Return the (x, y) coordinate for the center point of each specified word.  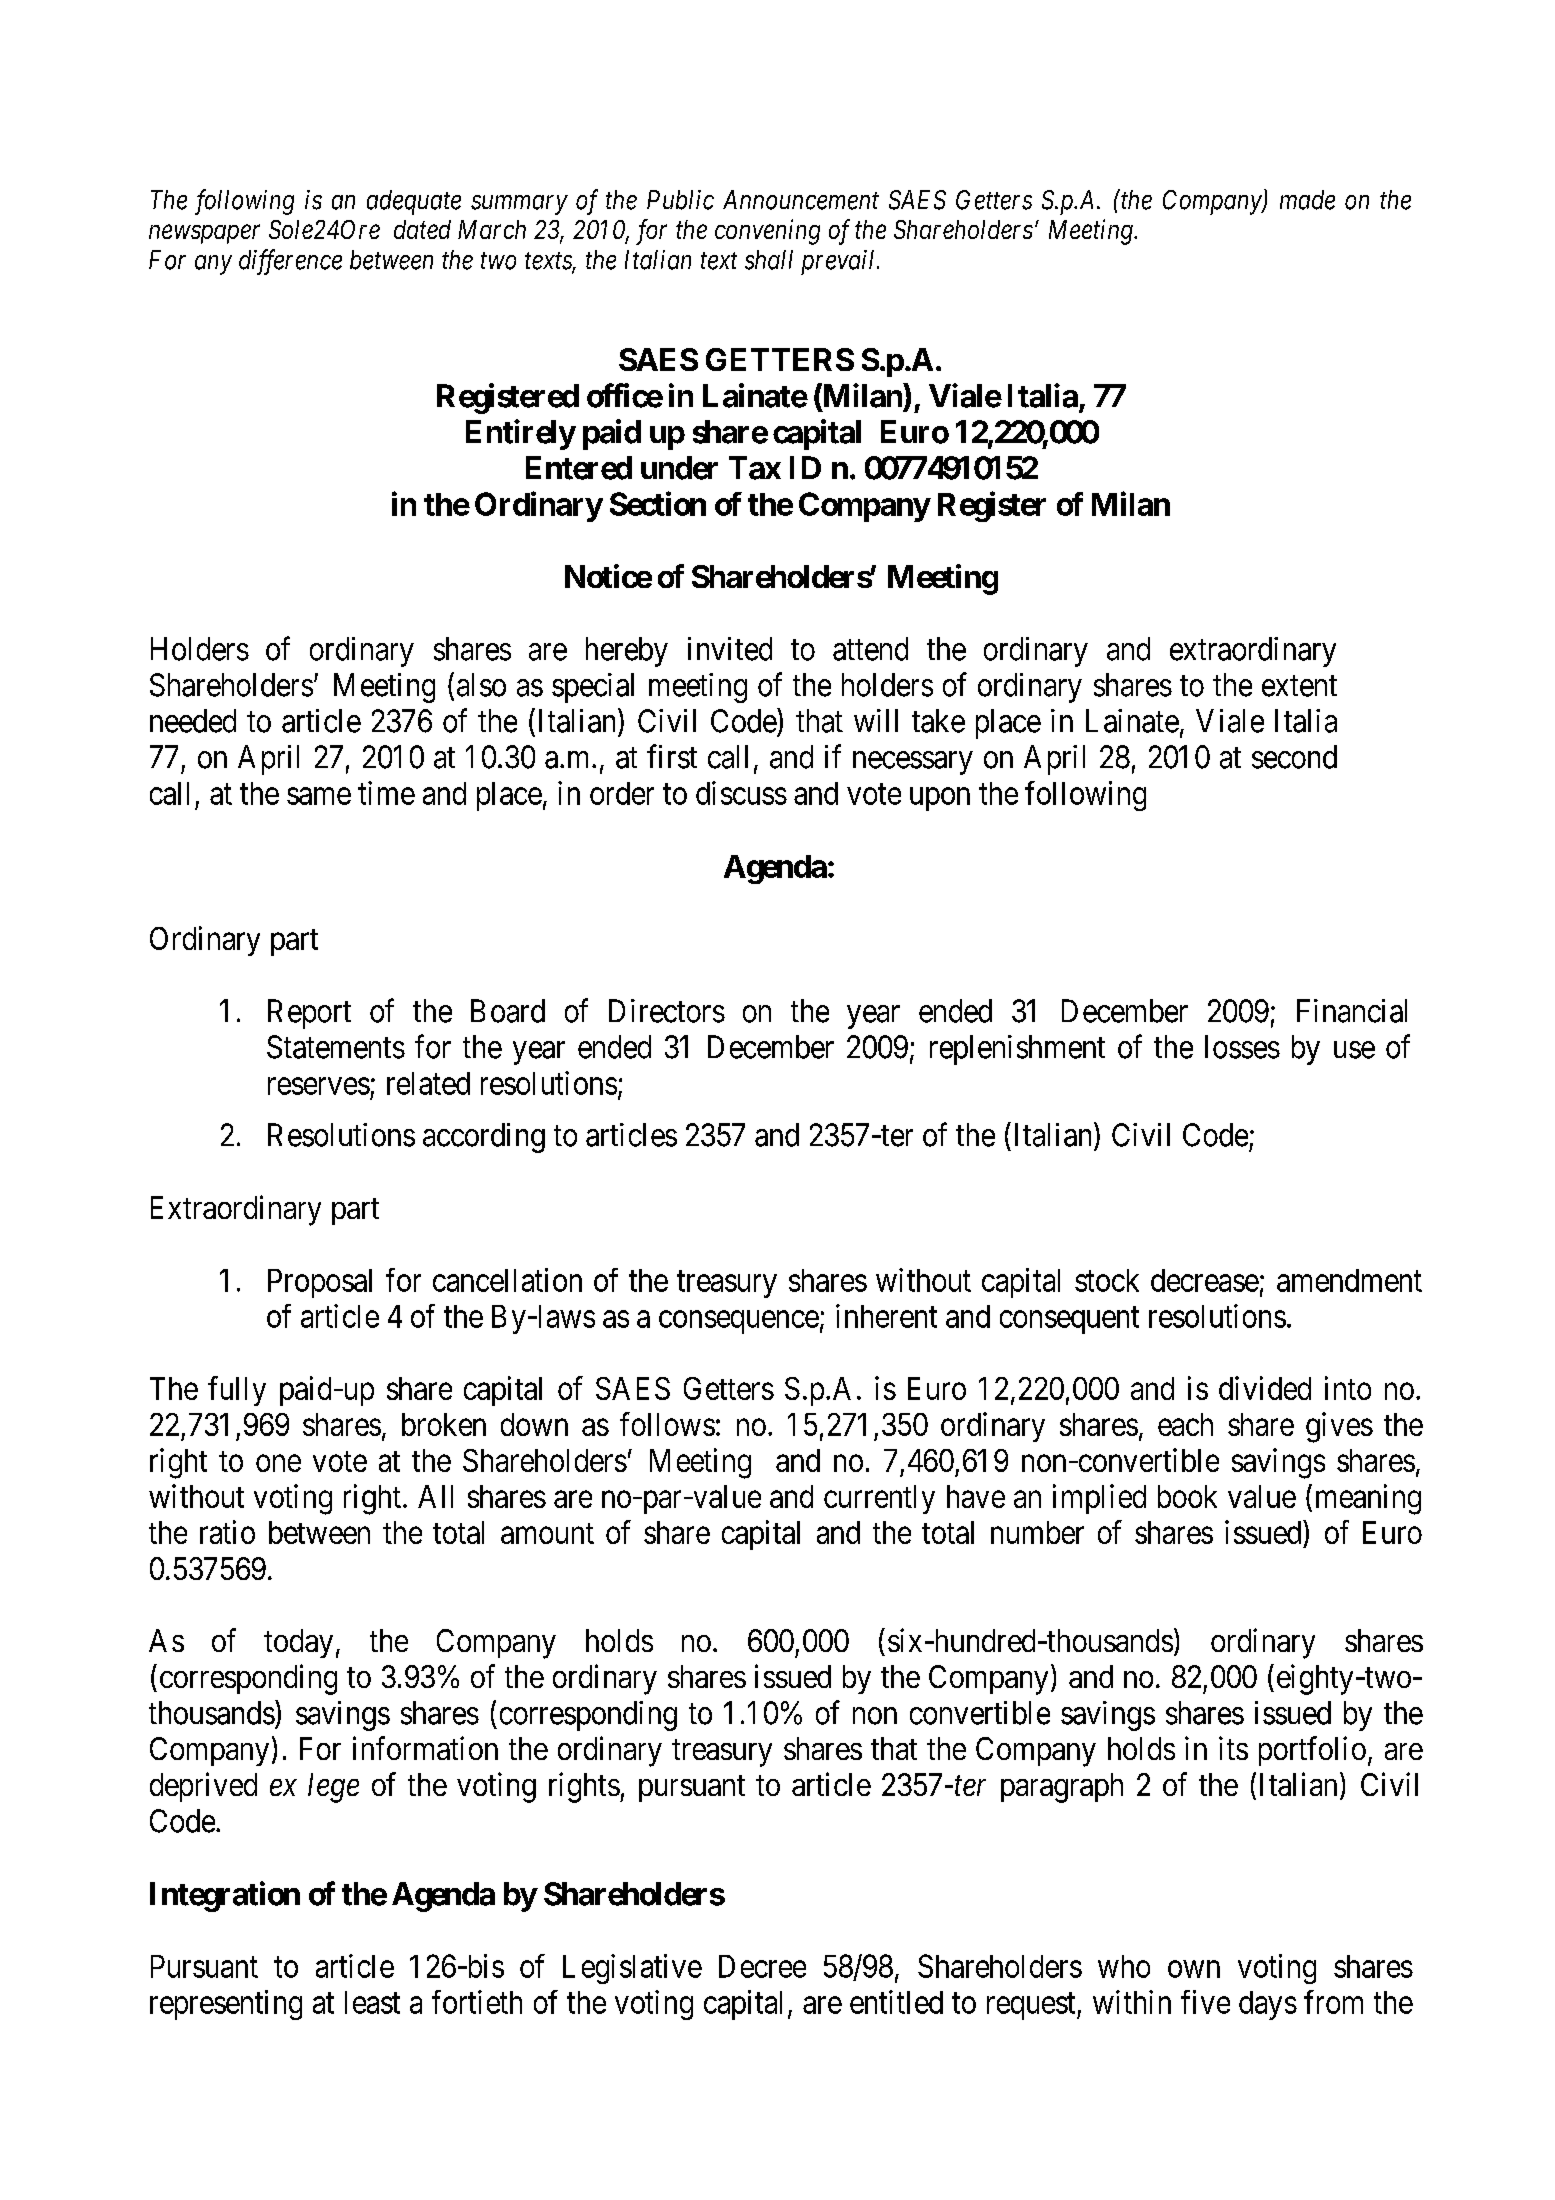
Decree (762, 1966)
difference (290, 262)
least (372, 2002)
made (1307, 200)
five (1205, 2002)
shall (769, 260)
